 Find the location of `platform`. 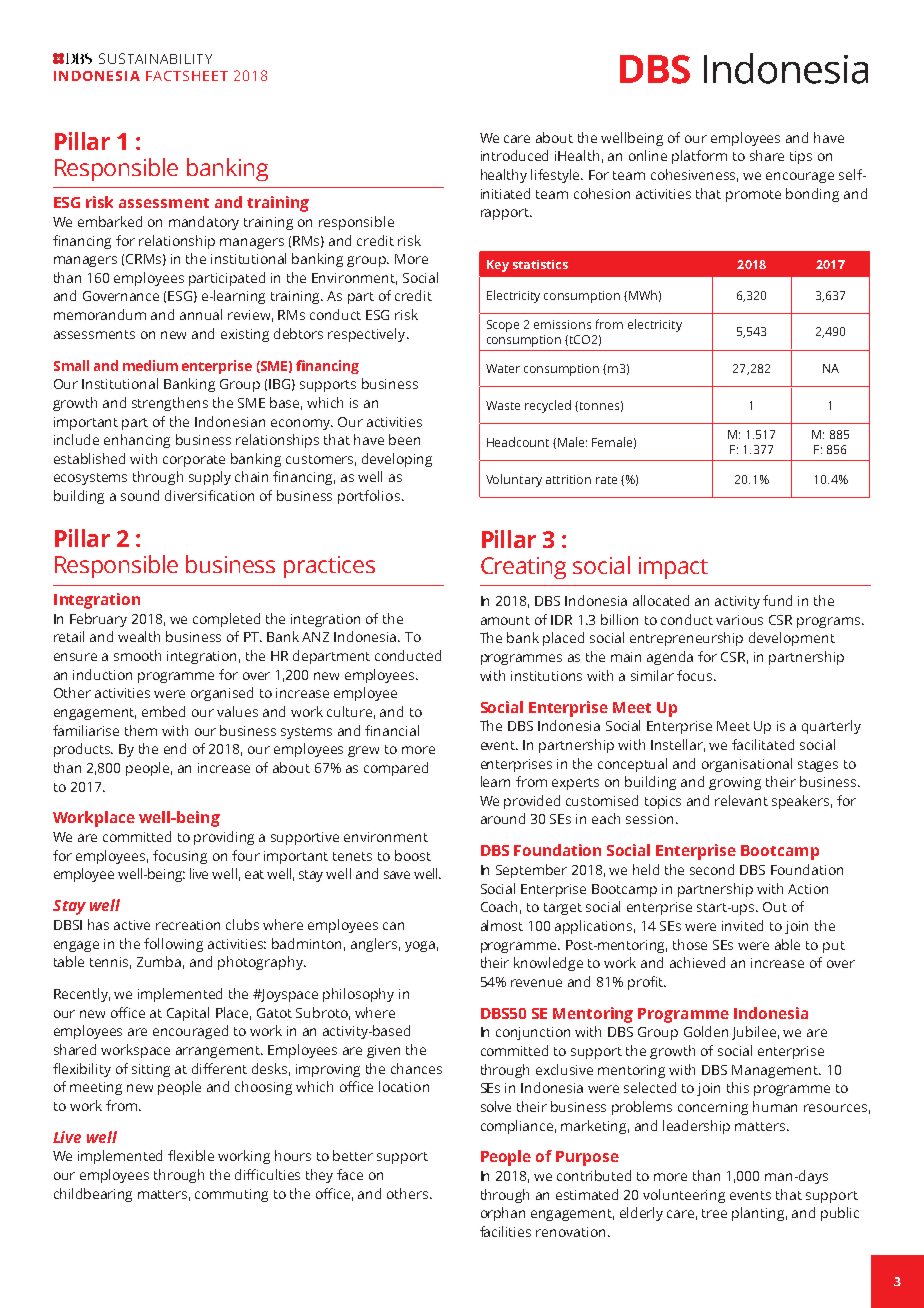

platform is located at coordinates (699, 157).
